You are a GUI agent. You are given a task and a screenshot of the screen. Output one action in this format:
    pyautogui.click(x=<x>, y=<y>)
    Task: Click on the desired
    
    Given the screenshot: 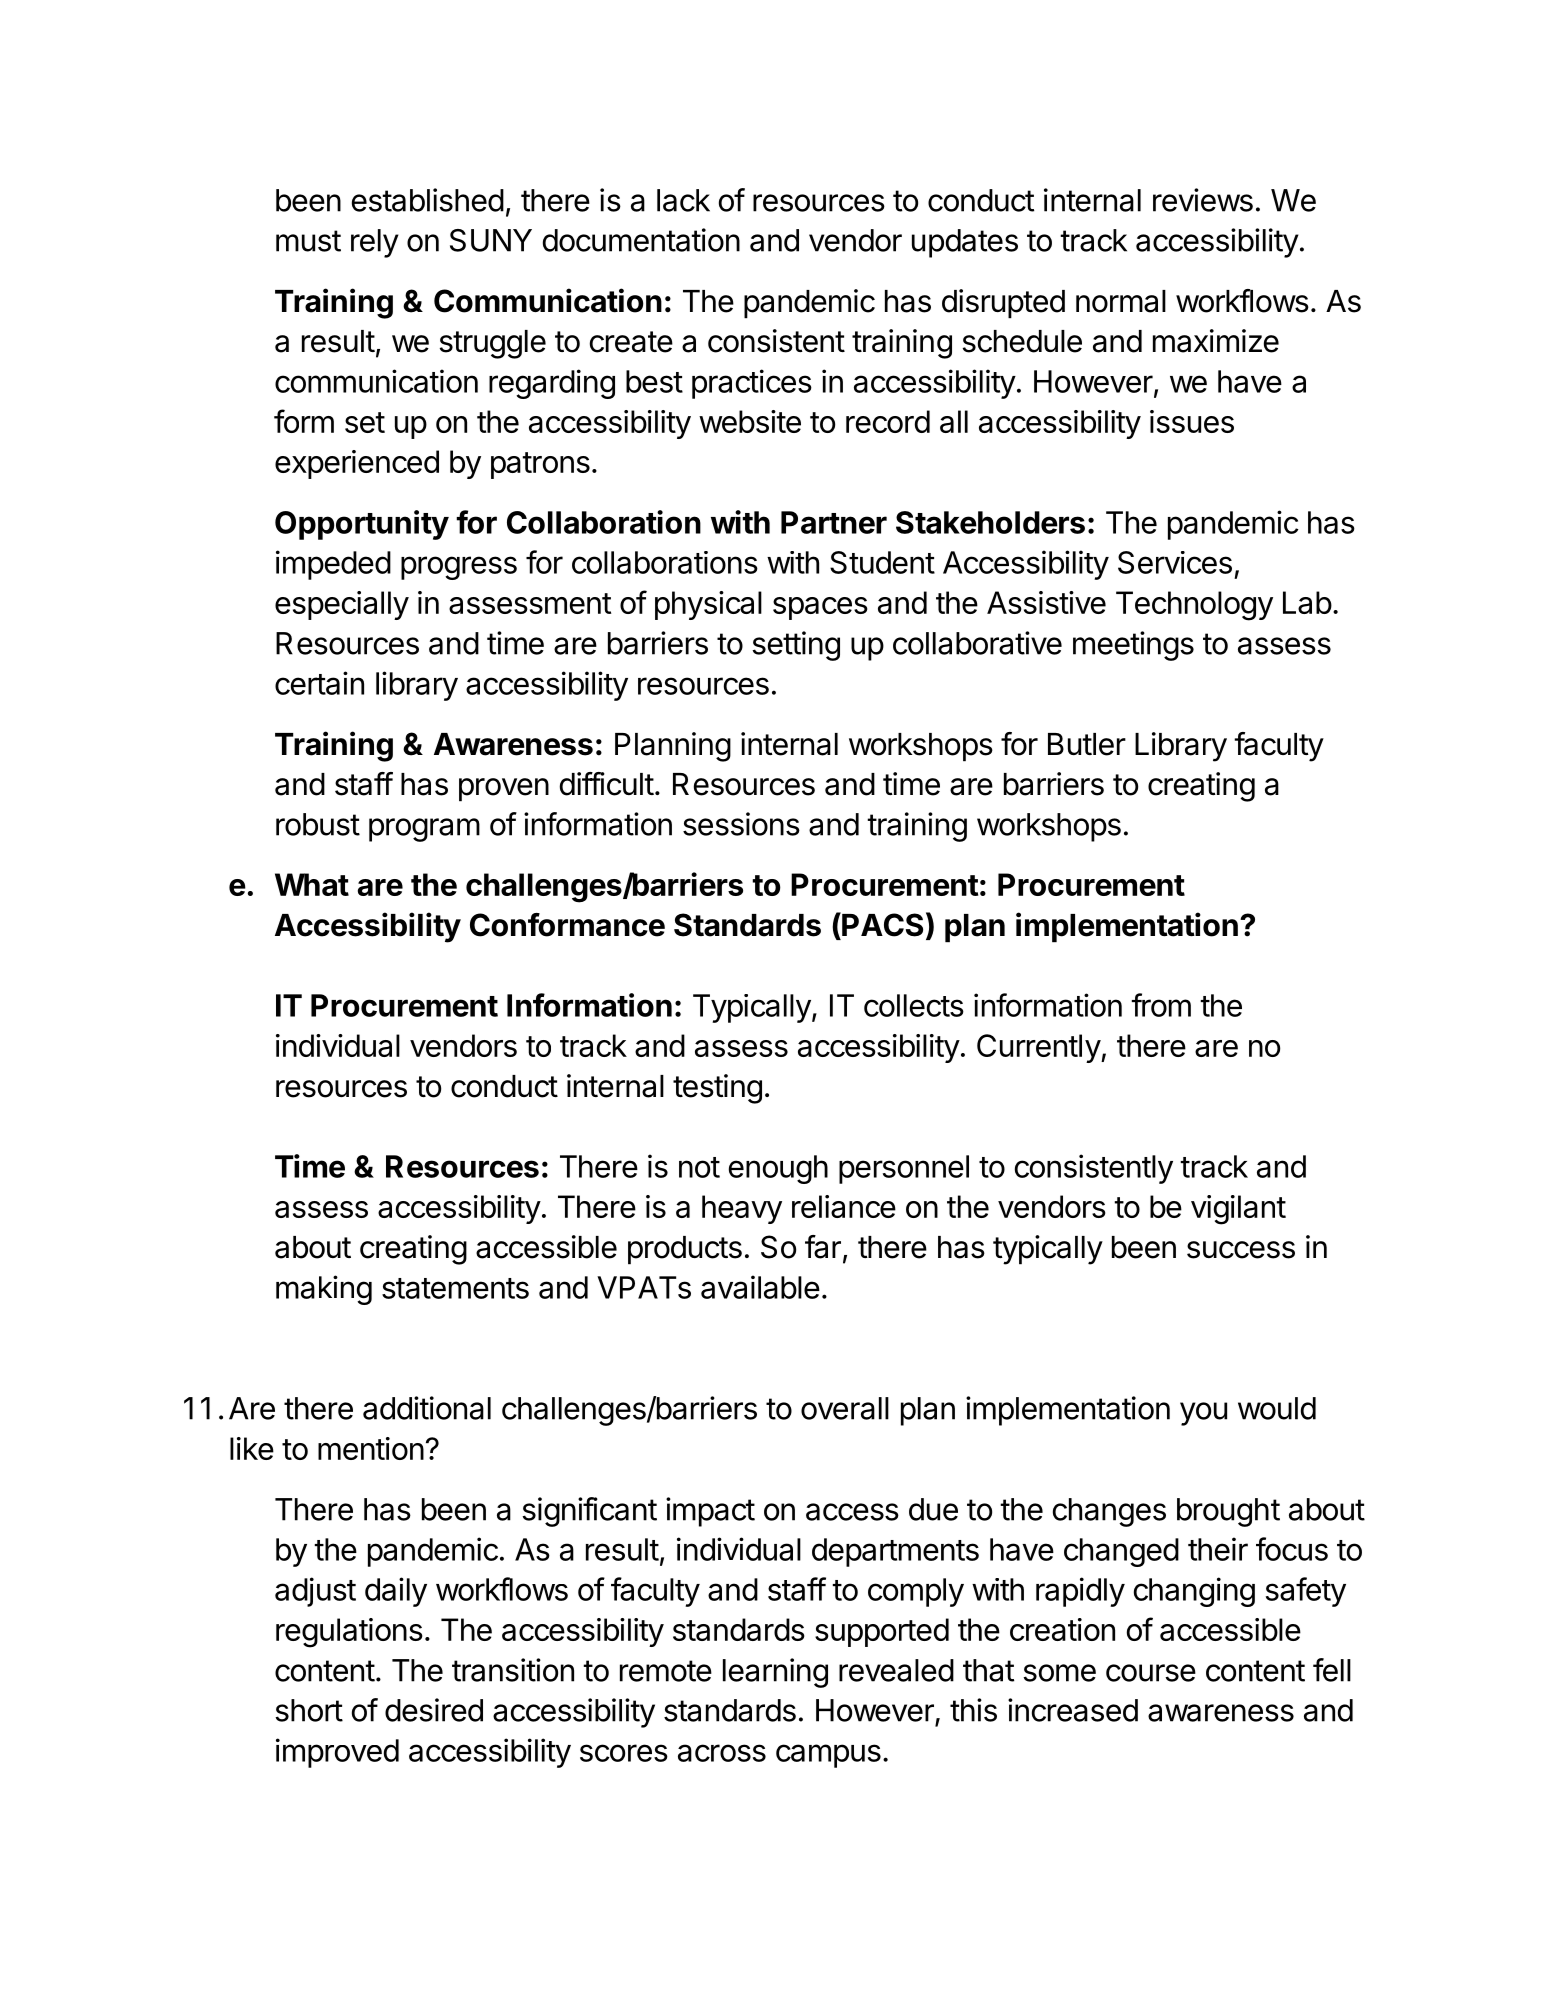 What is the action you would take?
    pyautogui.click(x=434, y=1710)
